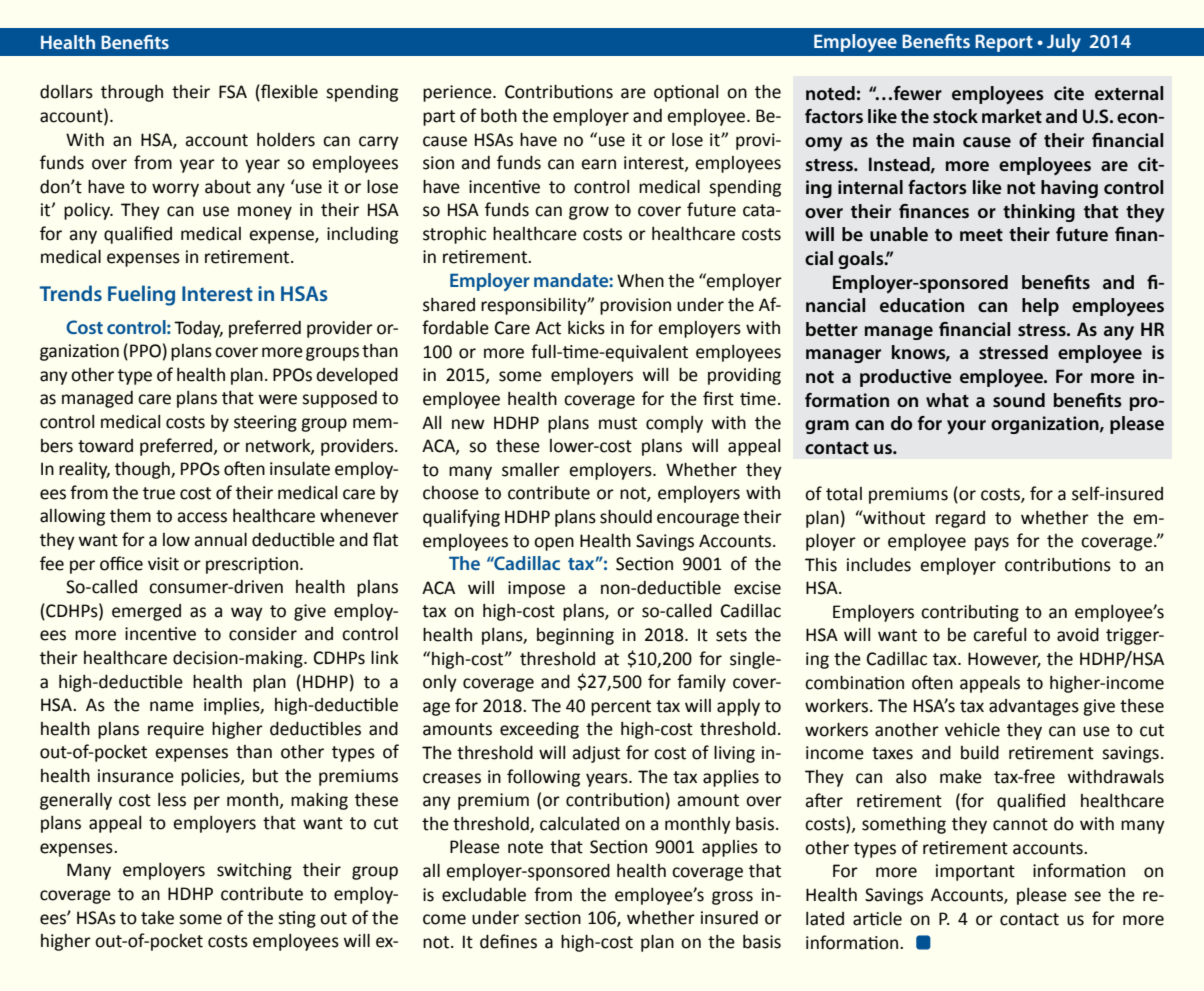 This screenshot has height=991, width=1204. What do you see at coordinates (1087, 896) in the screenshot?
I see `see` at bounding box center [1087, 896].
